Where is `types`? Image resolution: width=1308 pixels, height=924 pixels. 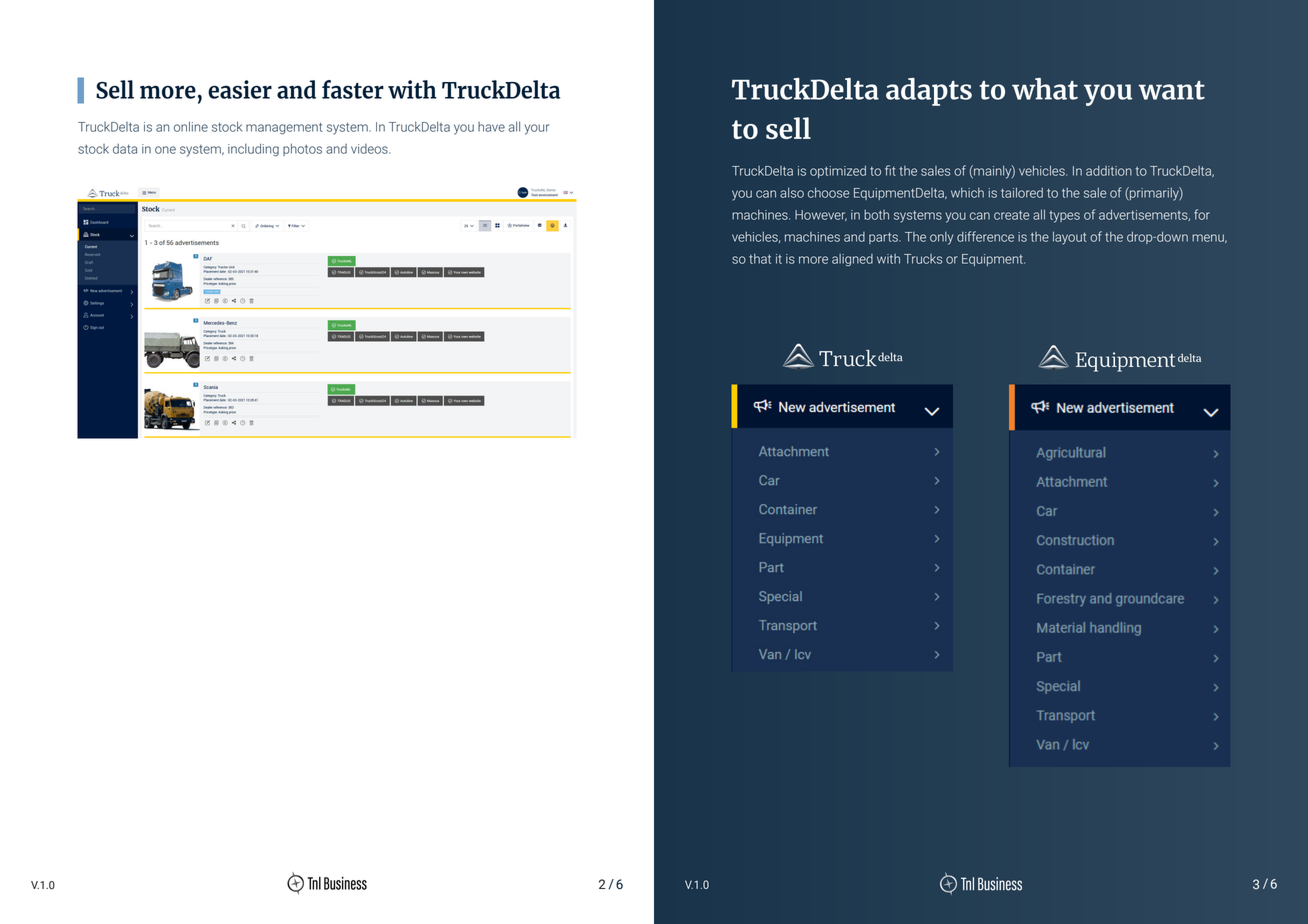 types is located at coordinates (1064, 217).
